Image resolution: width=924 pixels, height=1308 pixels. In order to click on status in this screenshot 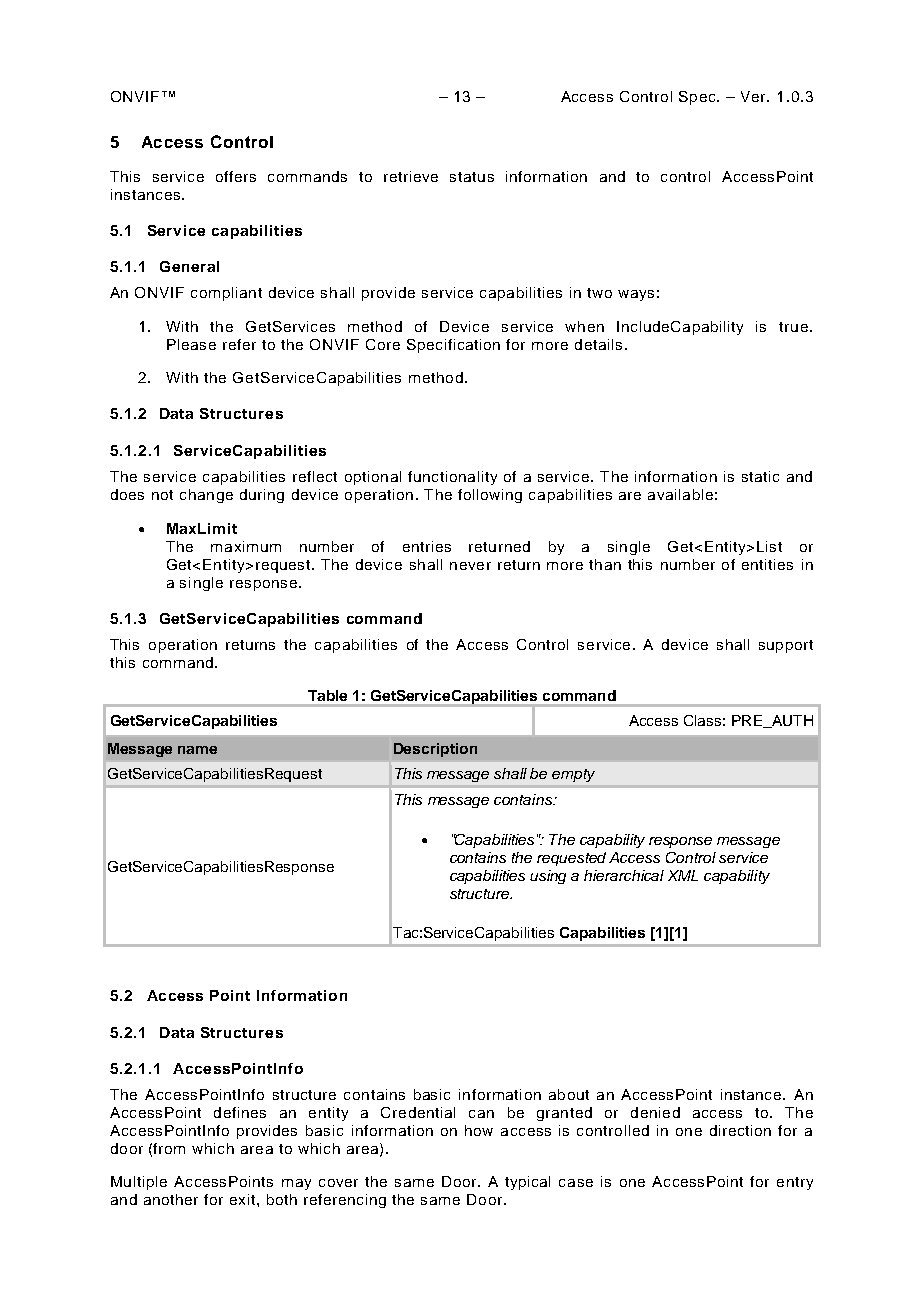, I will do `click(472, 177)`.
